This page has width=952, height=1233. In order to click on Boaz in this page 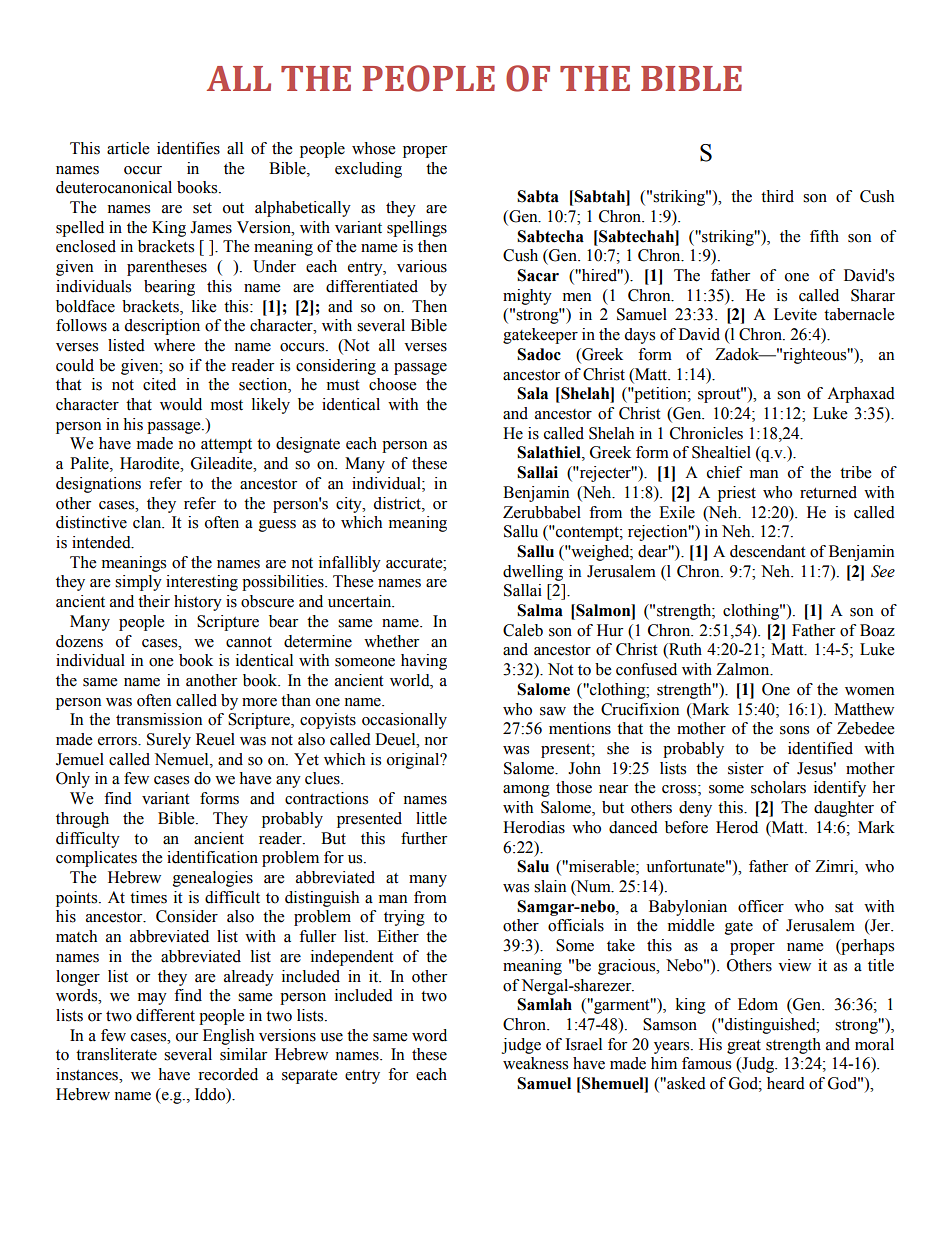, I will do `click(877, 630)`.
